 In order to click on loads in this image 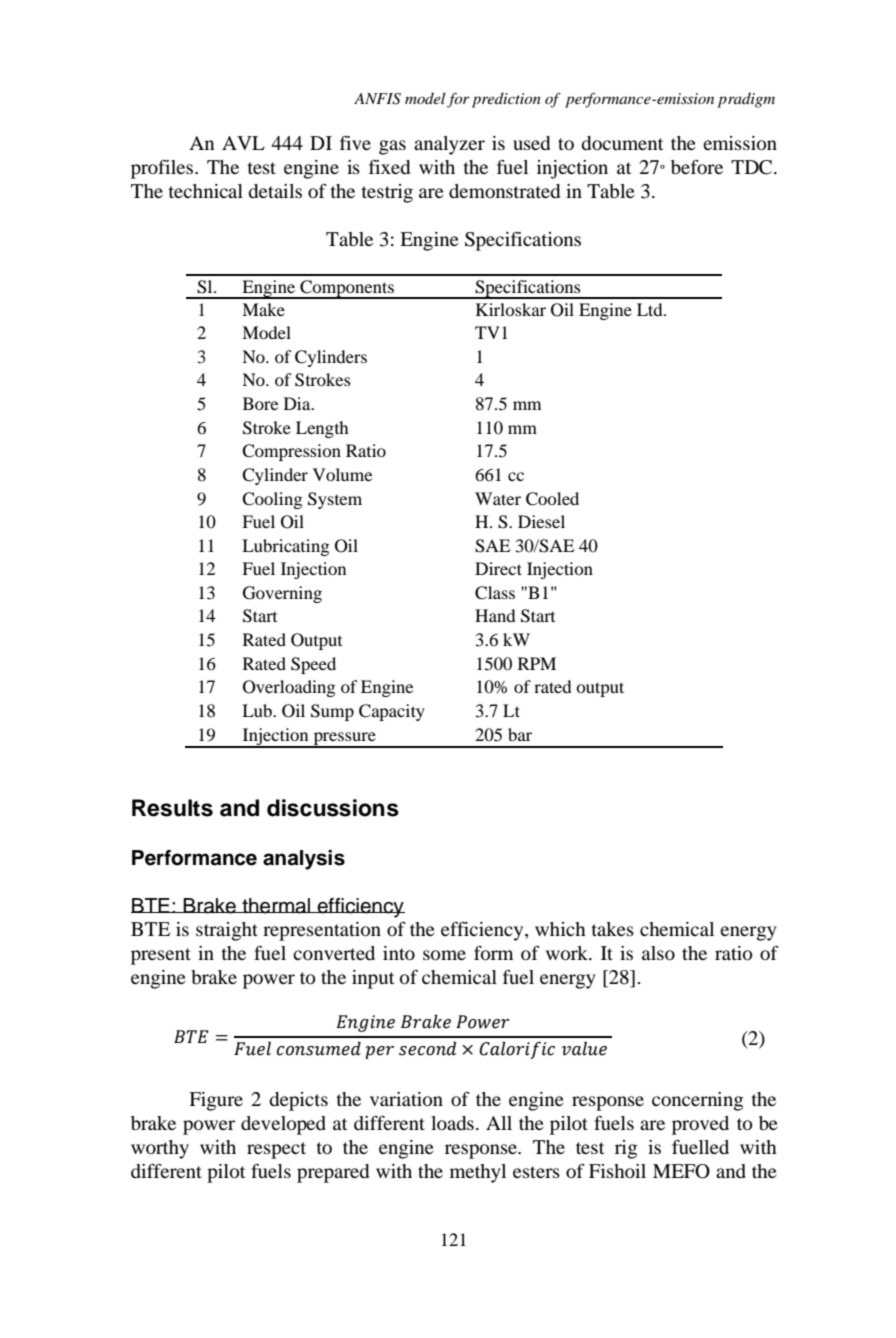, I will do `click(452, 1123)`.
